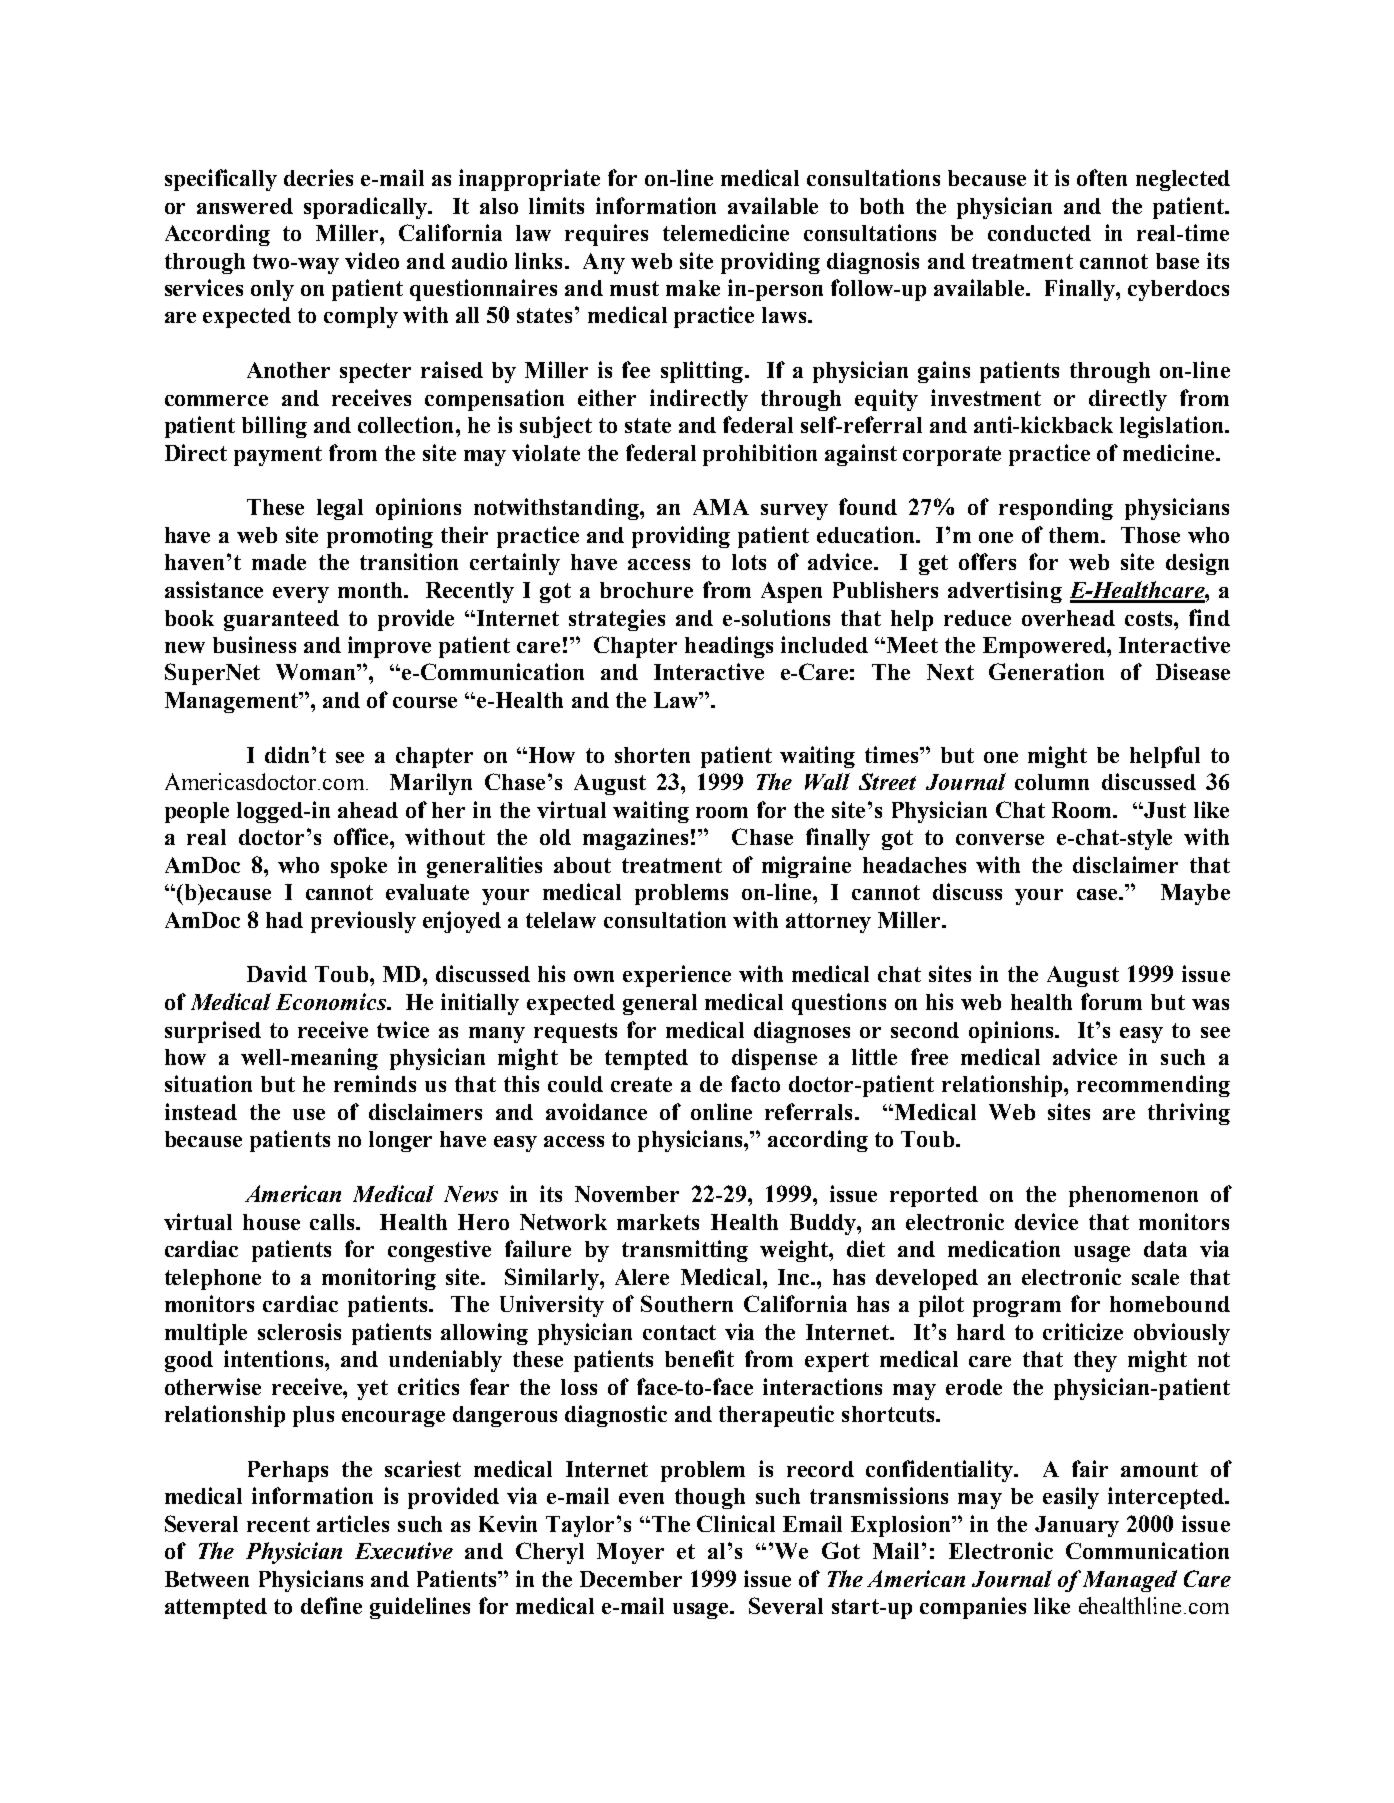 The height and width of the screenshot is (1803, 1394). What do you see at coordinates (1039, 233) in the screenshot?
I see `conducted` at bounding box center [1039, 233].
